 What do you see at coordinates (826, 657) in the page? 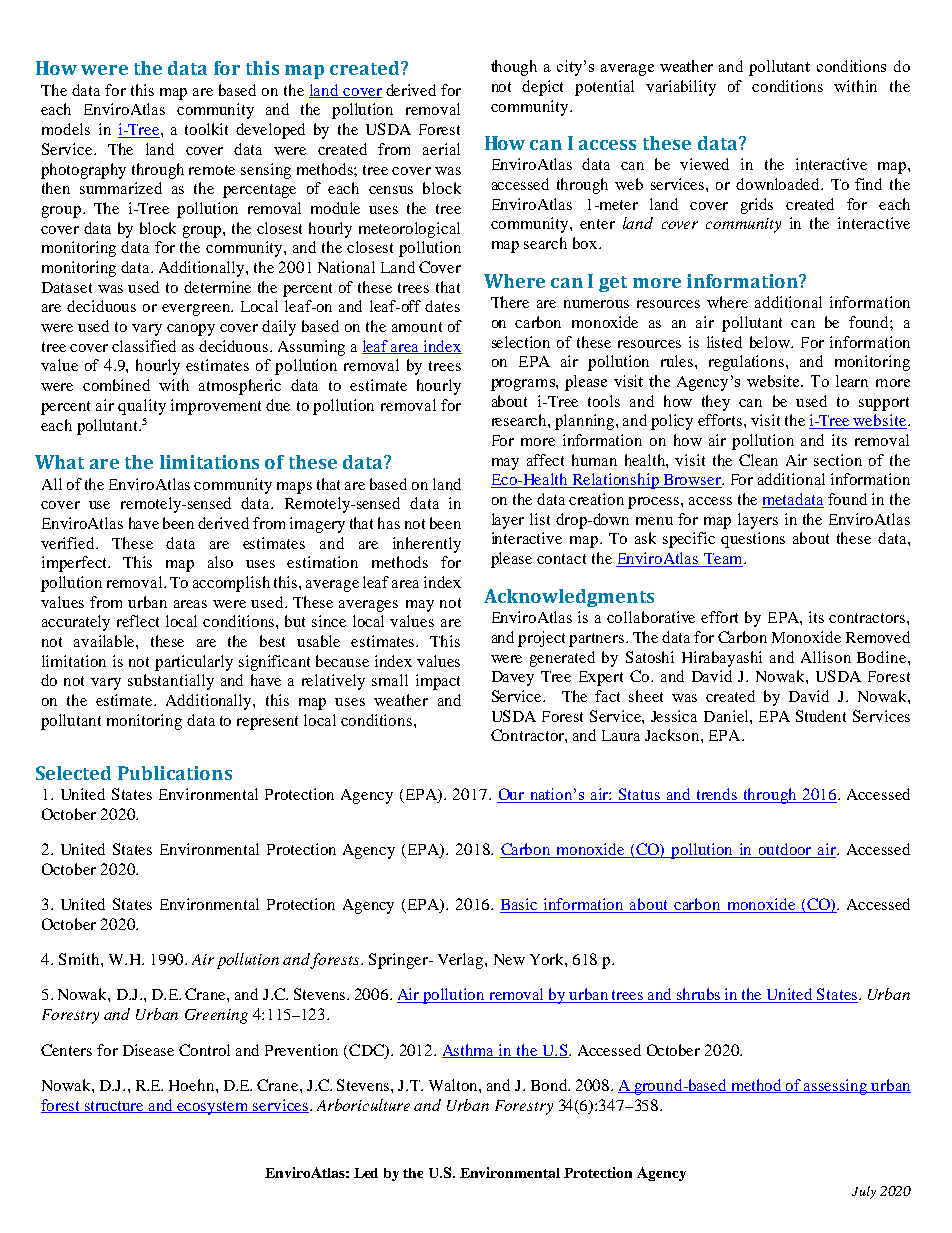
I see `Allison` at bounding box center [826, 657].
